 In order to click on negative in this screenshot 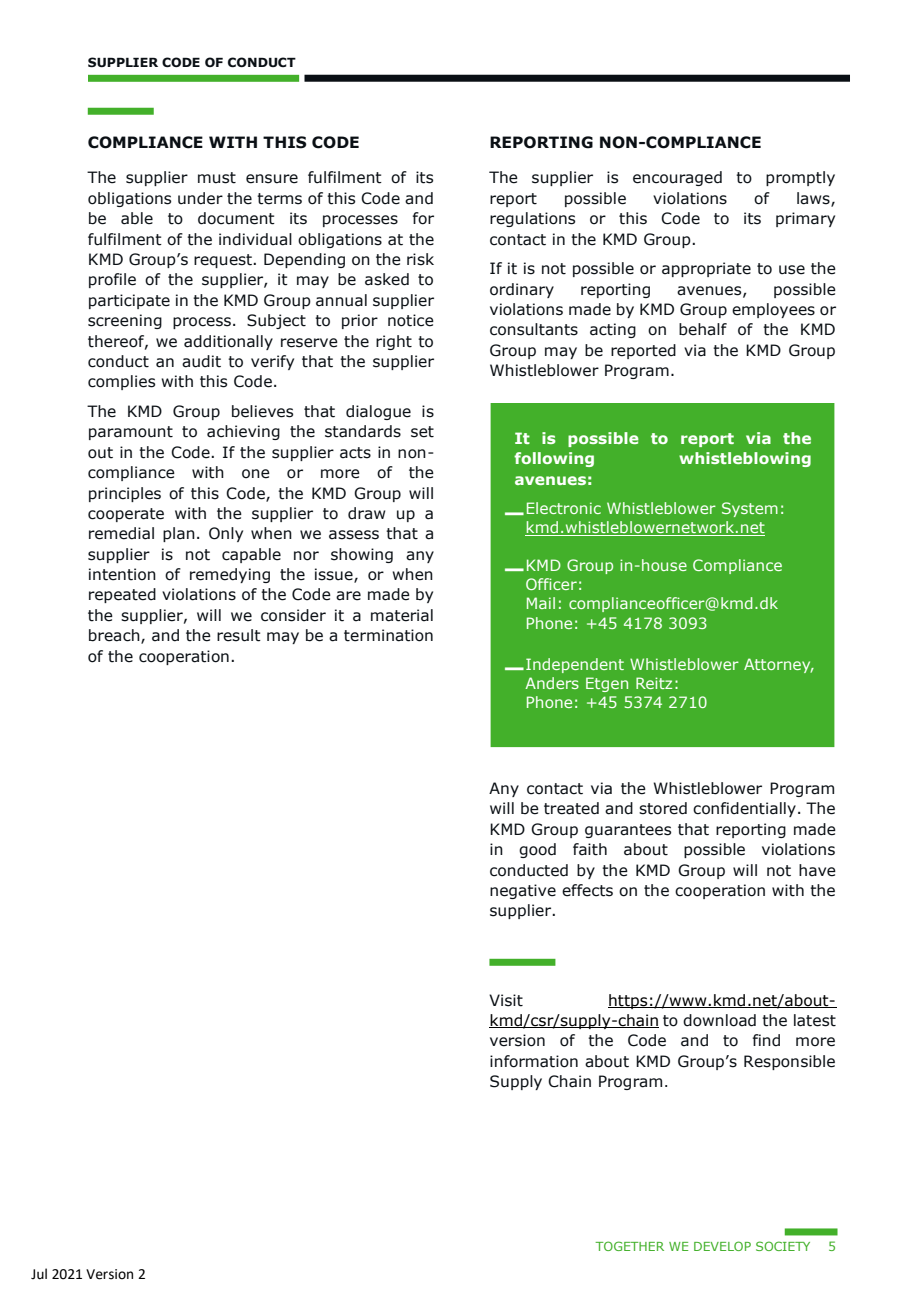, I will do `click(523, 891)`.
